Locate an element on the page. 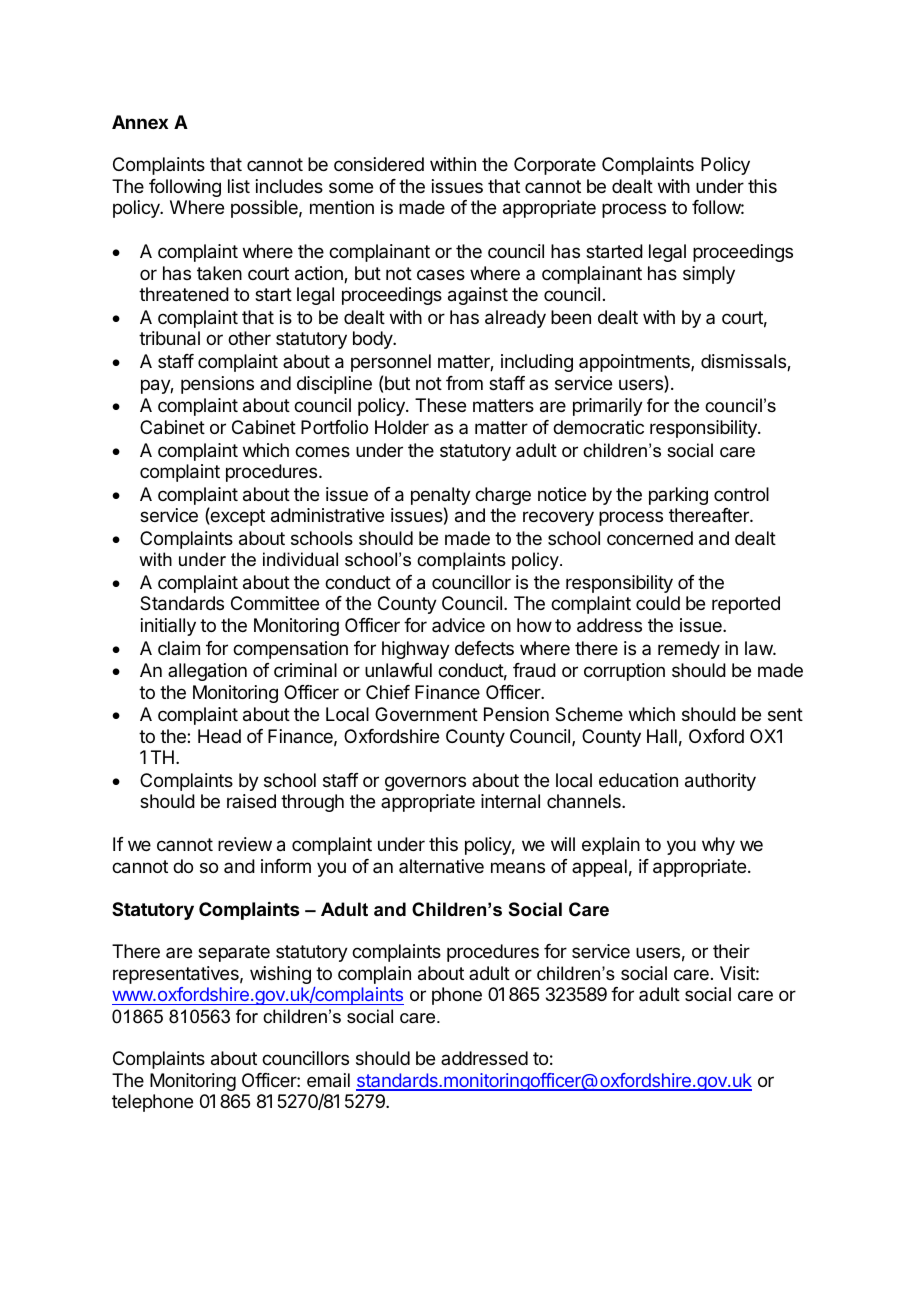 Image resolution: width=924 pixels, height=1308 pixels. wishing is located at coordinates (280, 975).
